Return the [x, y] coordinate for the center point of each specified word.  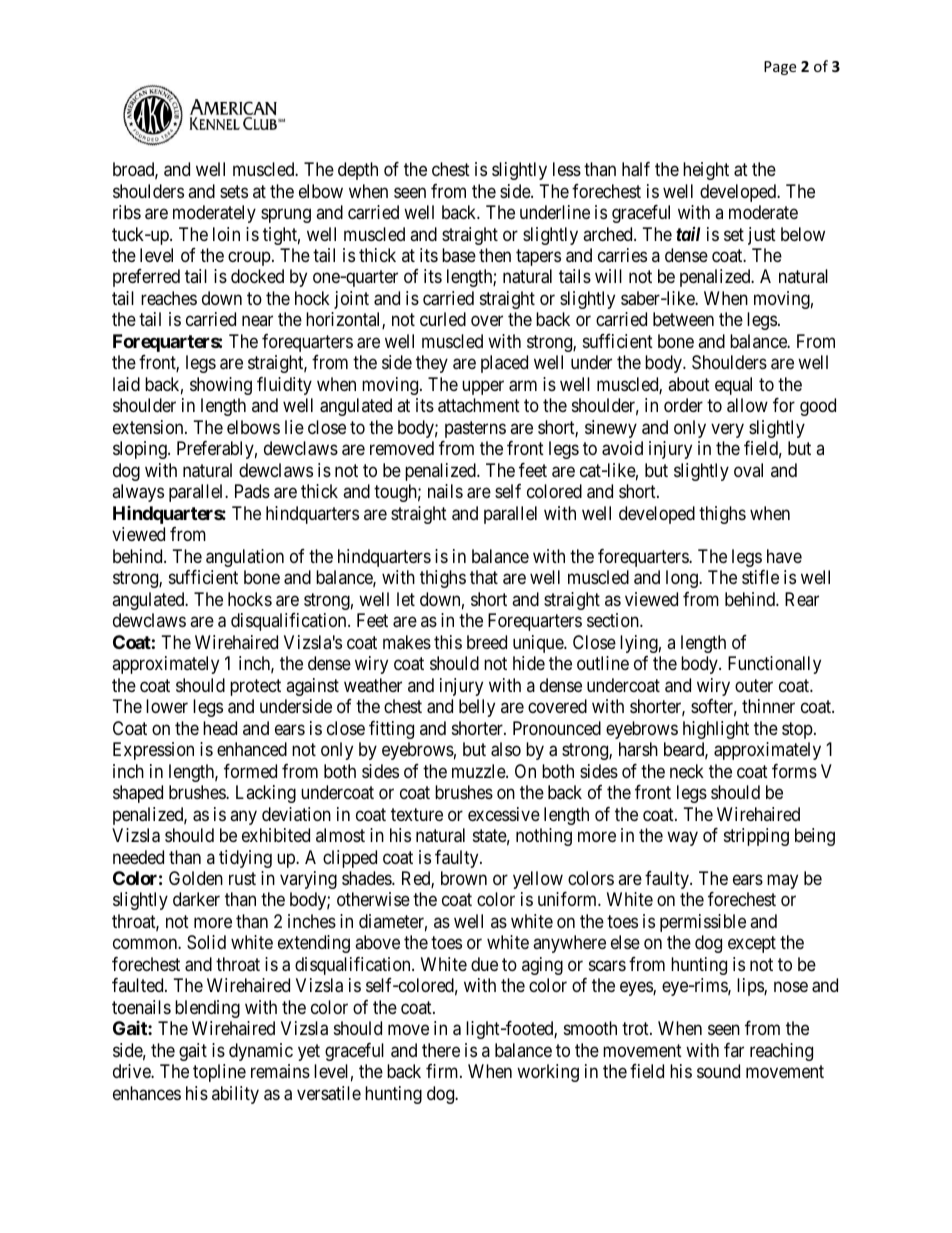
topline [219, 1073]
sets [234, 191]
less [567, 169]
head [220, 728]
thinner [768, 706]
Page [780, 68]
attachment [479, 405]
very [727, 430]
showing [221, 386]
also [506, 749]
